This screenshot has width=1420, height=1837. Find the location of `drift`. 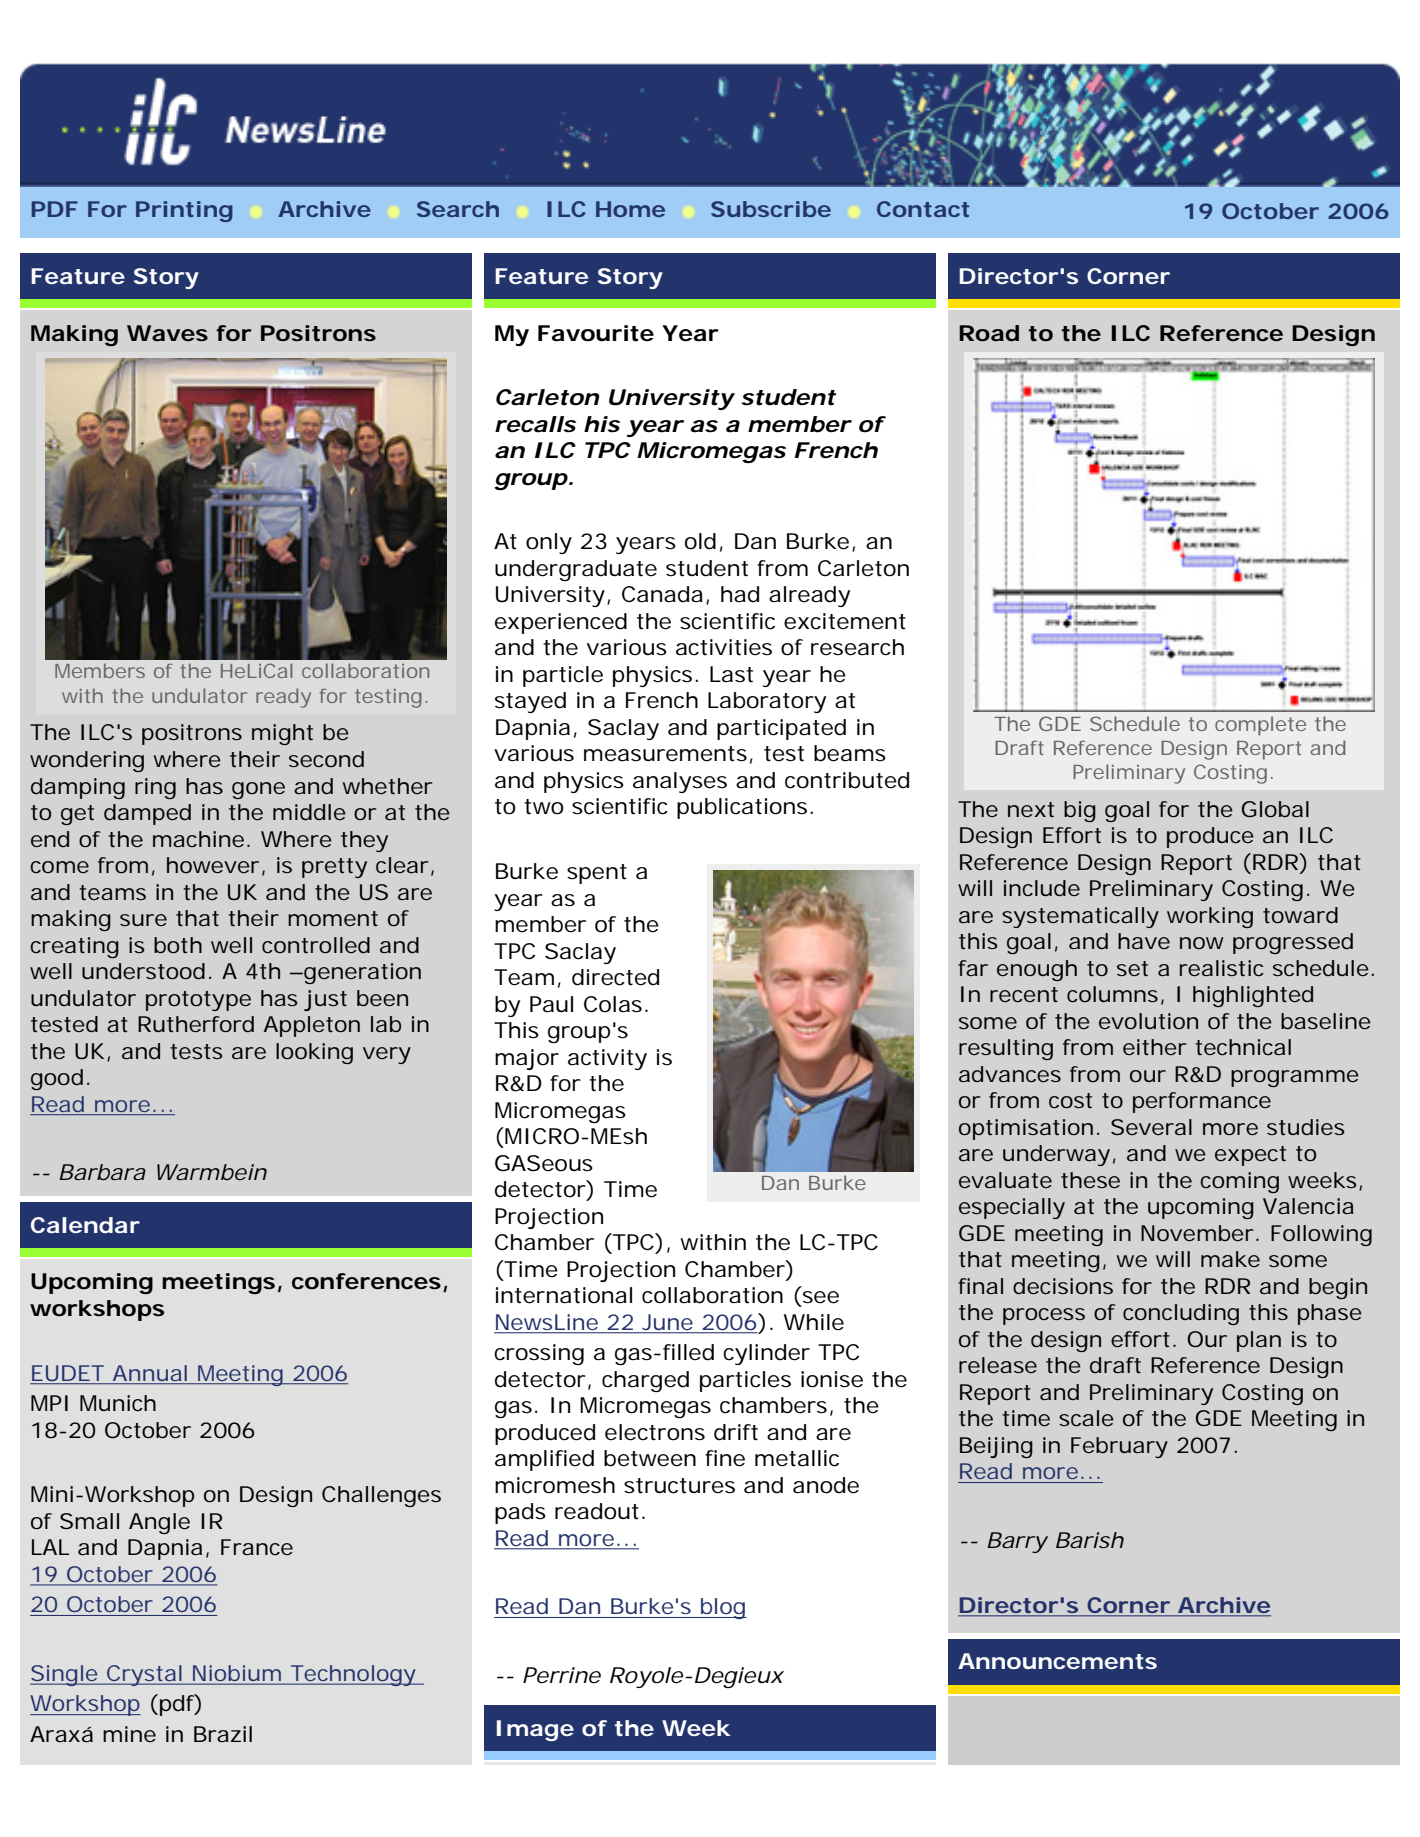

drift is located at coordinates (736, 1432).
